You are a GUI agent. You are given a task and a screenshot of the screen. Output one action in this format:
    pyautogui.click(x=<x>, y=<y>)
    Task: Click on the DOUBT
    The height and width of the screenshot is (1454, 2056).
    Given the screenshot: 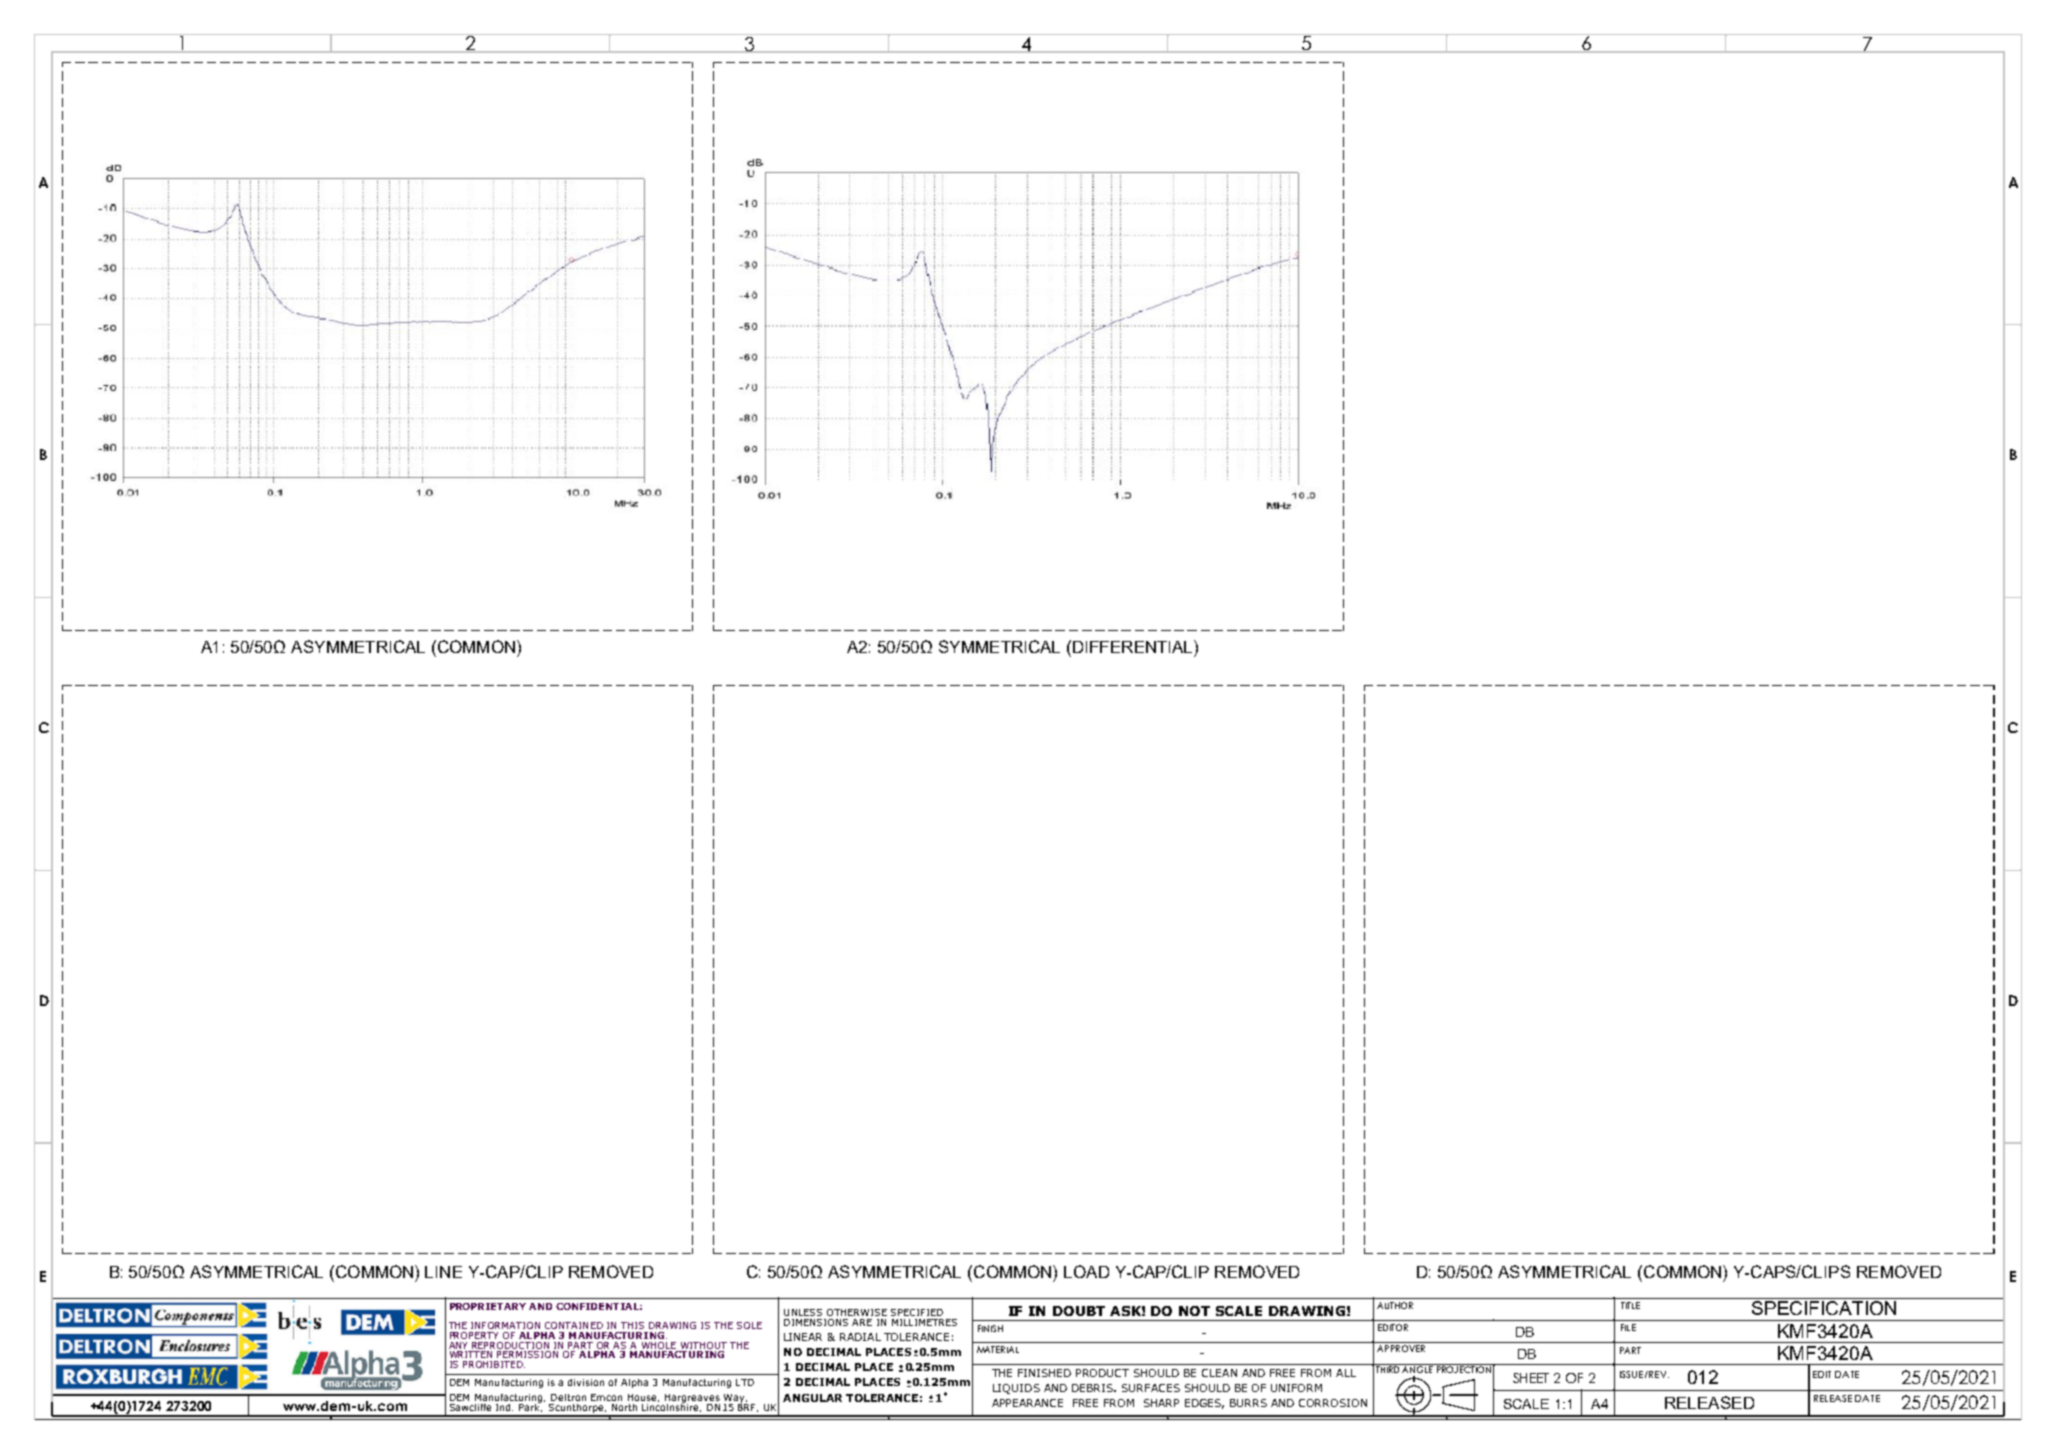 What is the action you would take?
    pyautogui.click(x=1079, y=1311)
